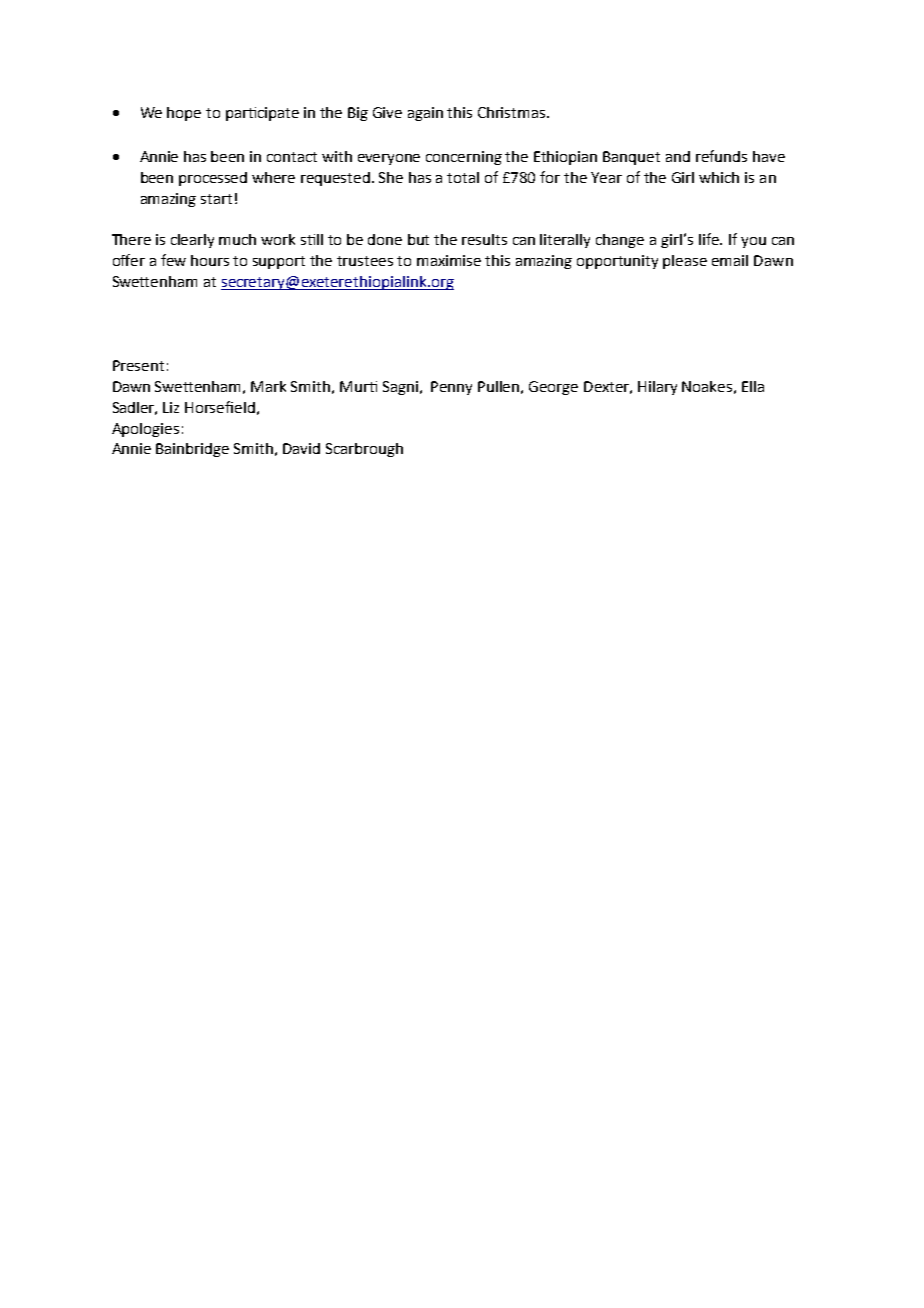  What do you see at coordinates (418, 239) in the screenshot?
I see `but` at bounding box center [418, 239].
